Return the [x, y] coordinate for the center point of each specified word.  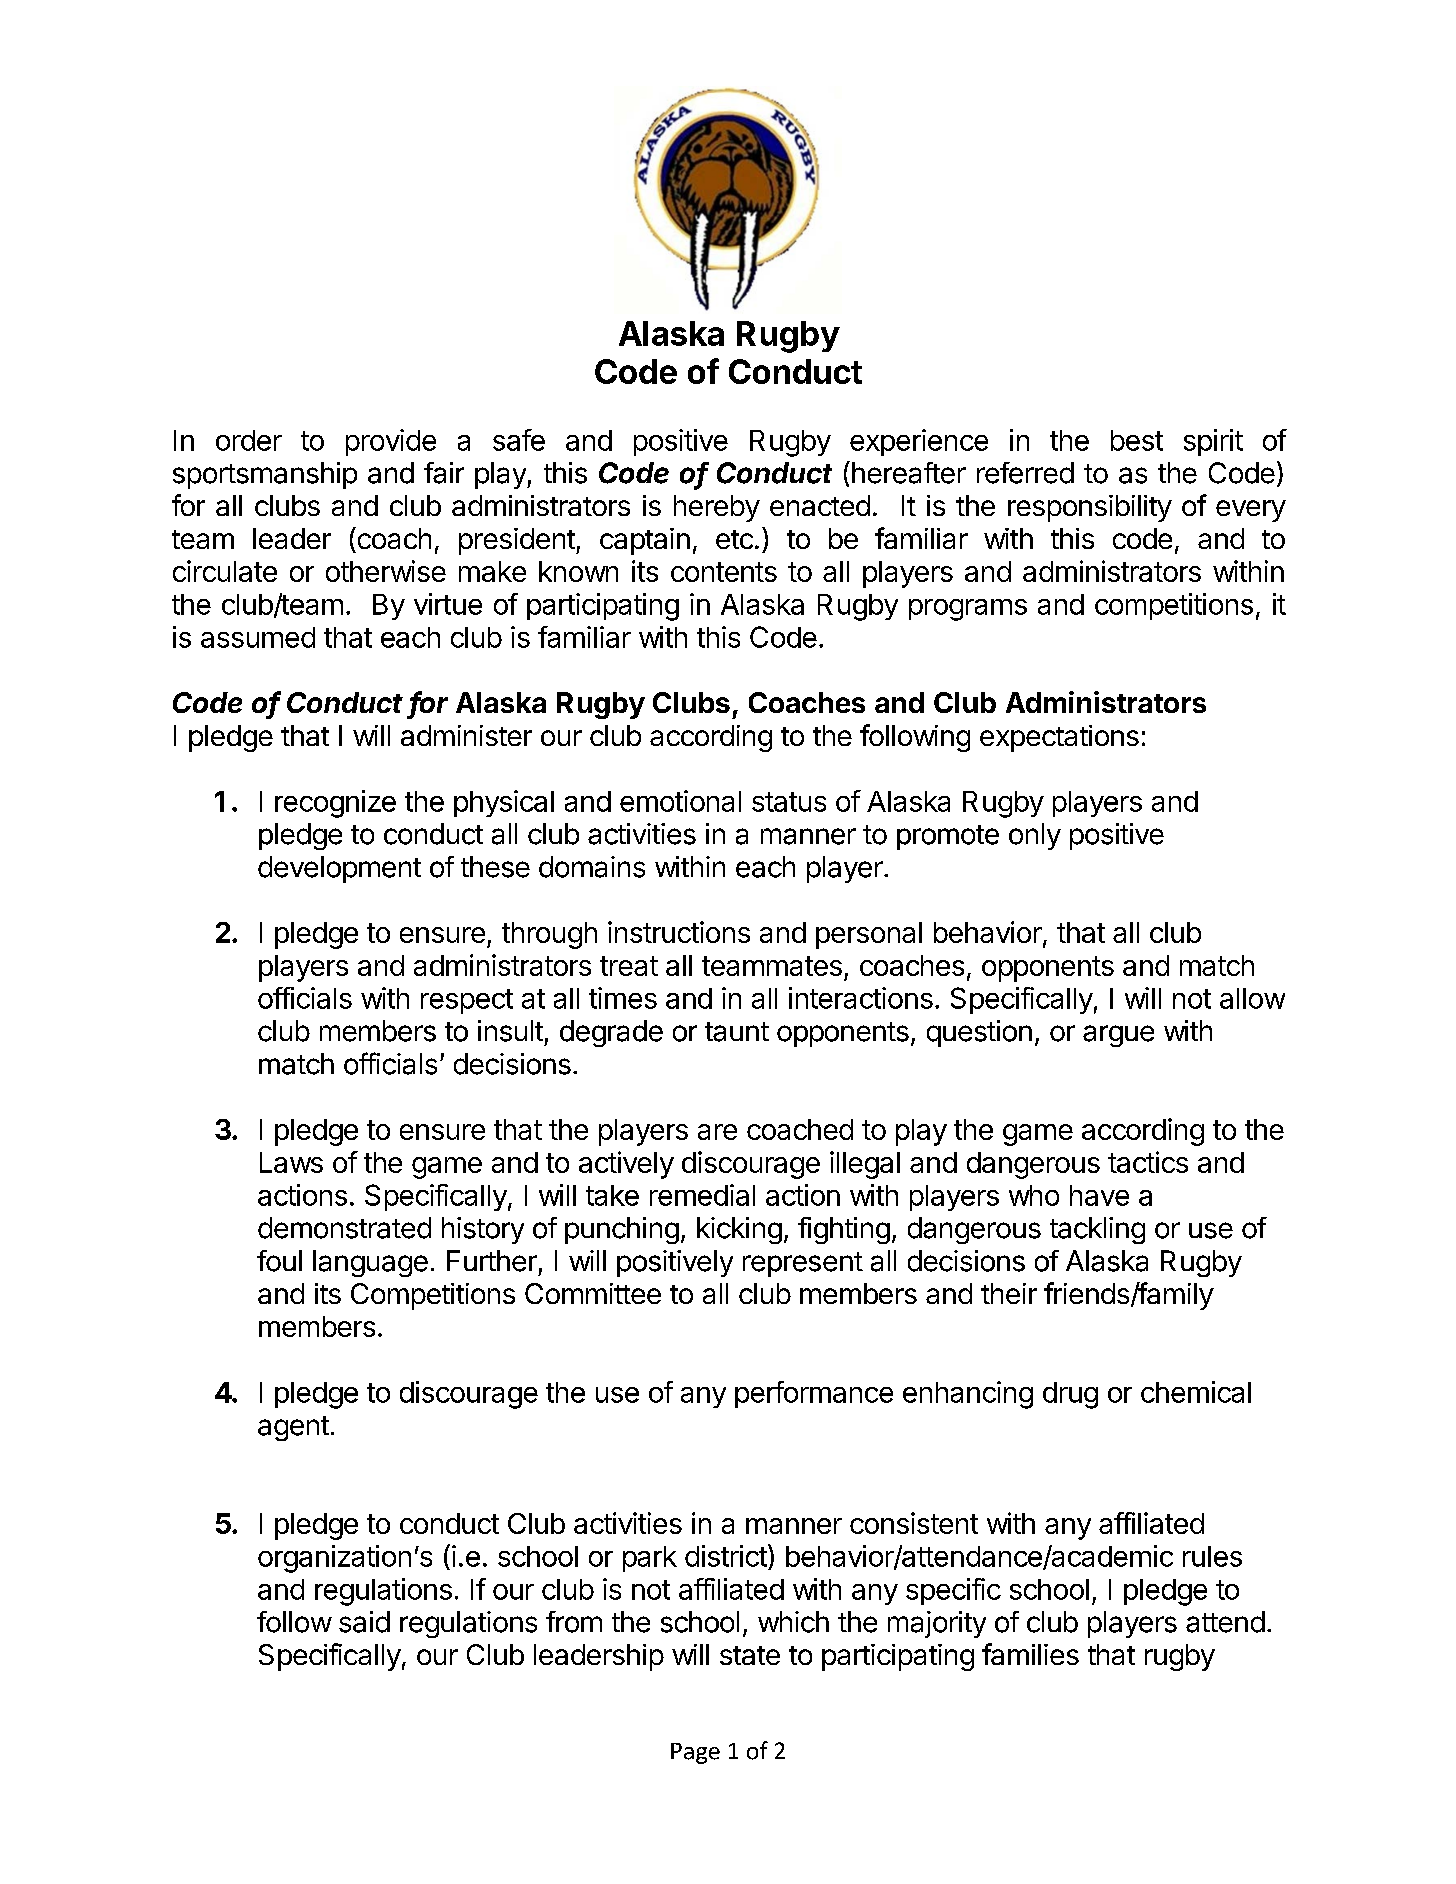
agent [293, 1428]
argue [1118, 1036]
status [789, 802]
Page [695, 1753]
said [364, 1622]
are [717, 1132]
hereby [717, 508]
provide [391, 442]
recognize [335, 804]
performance [814, 1394]
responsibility [1090, 508]
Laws [291, 1162]
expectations [1059, 738]
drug [1070, 1395]
